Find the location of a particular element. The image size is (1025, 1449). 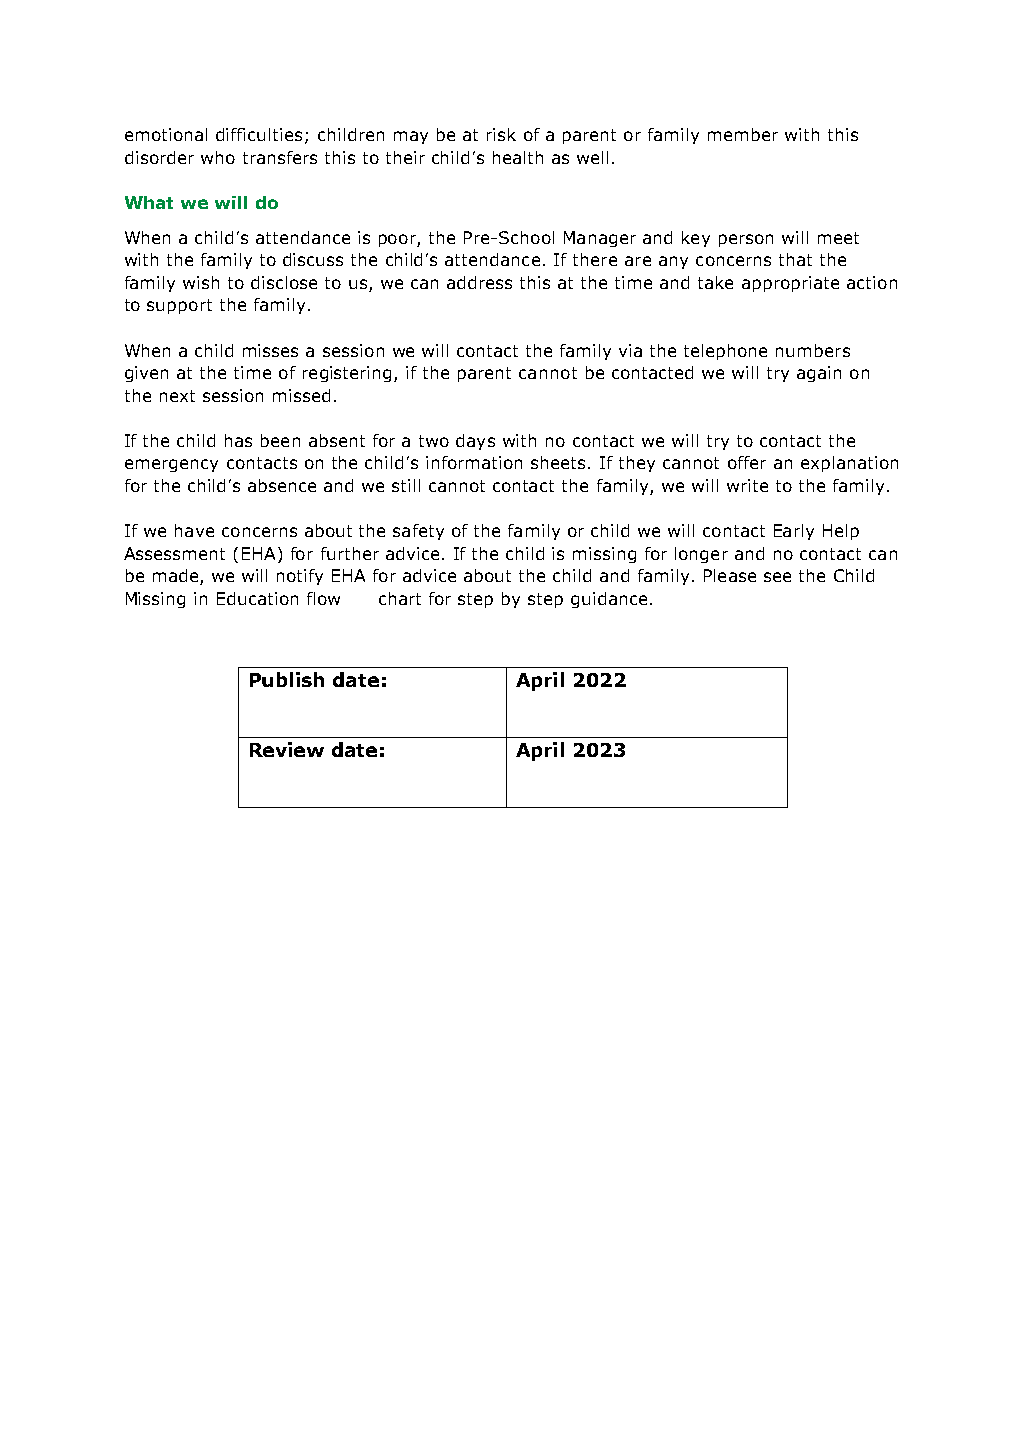

who is located at coordinates (218, 157).
